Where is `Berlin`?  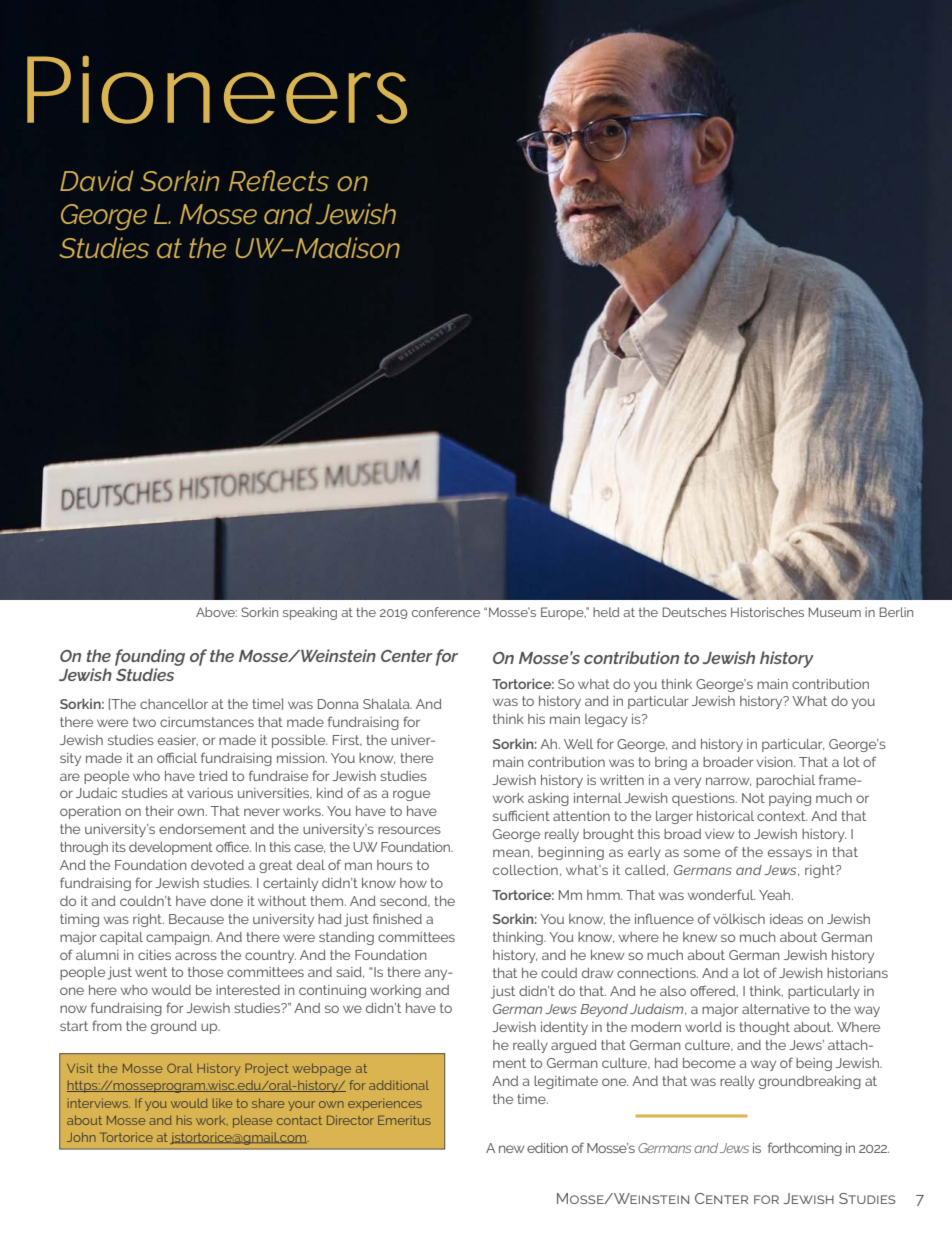
Berlin is located at coordinates (896, 612).
